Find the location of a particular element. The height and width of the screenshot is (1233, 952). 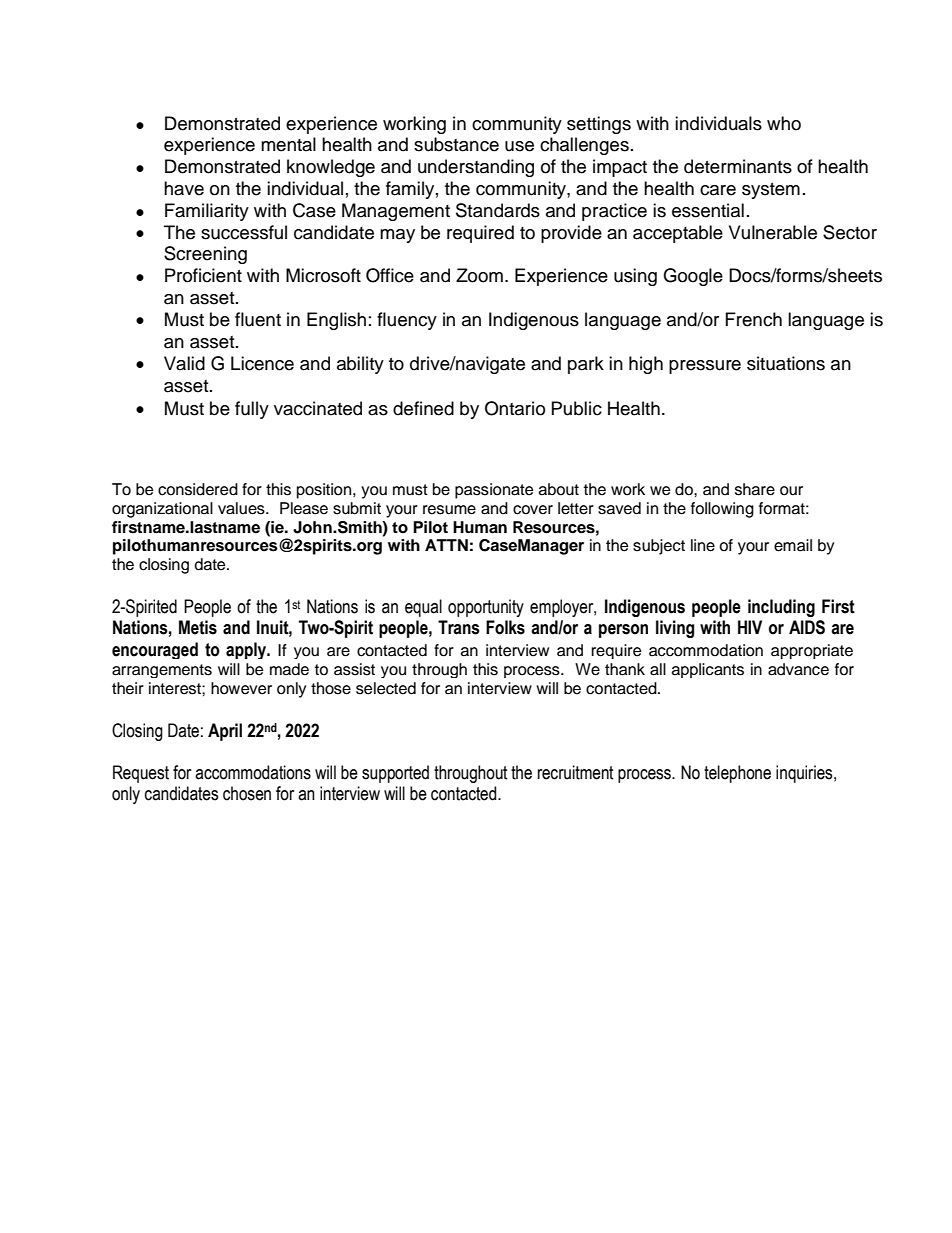

use is located at coordinates (519, 146).
